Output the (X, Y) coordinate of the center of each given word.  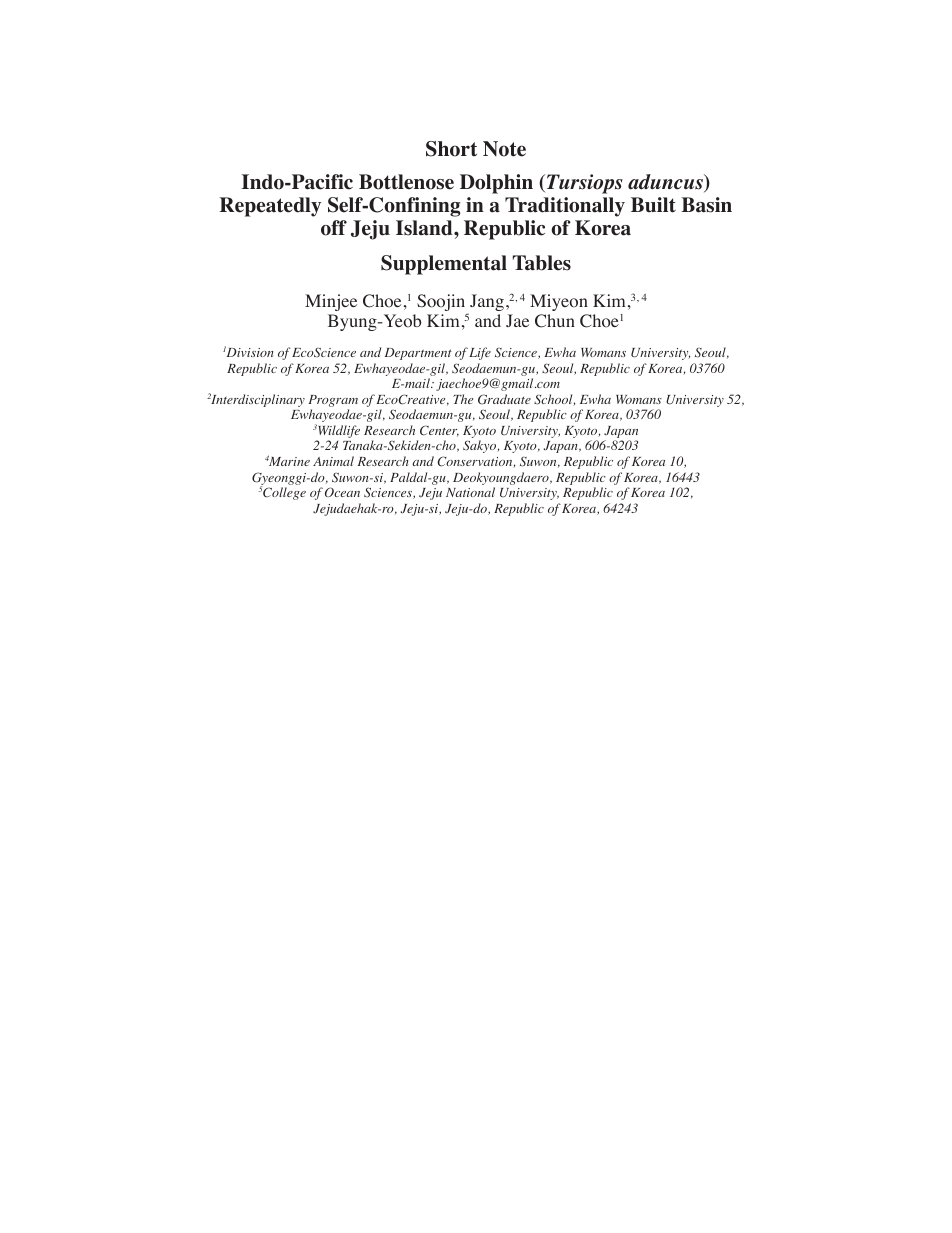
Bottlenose (406, 182)
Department (418, 354)
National (470, 492)
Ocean (342, 492)
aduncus (666, 183)
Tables (542, 263)
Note (504, 149)
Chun (555, 321)
